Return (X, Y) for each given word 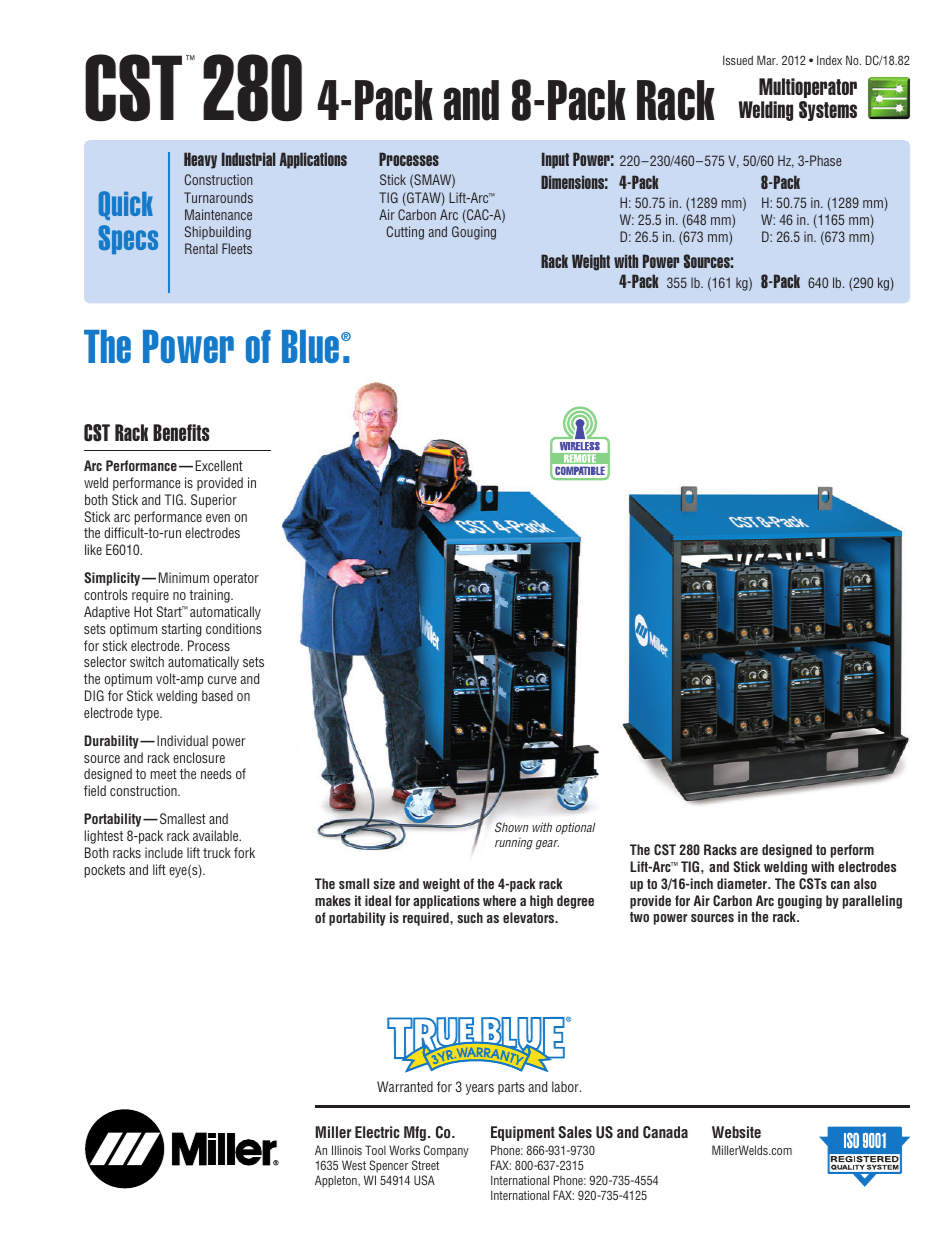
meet (164, 774)
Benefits (181, 432)
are (749, 851)
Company (446, 1151)
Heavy (200, 160)
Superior (214, 501)
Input (555, 160)
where (499, 900)
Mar (767, 60)
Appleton (337, 1181)
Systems (828, 111)
